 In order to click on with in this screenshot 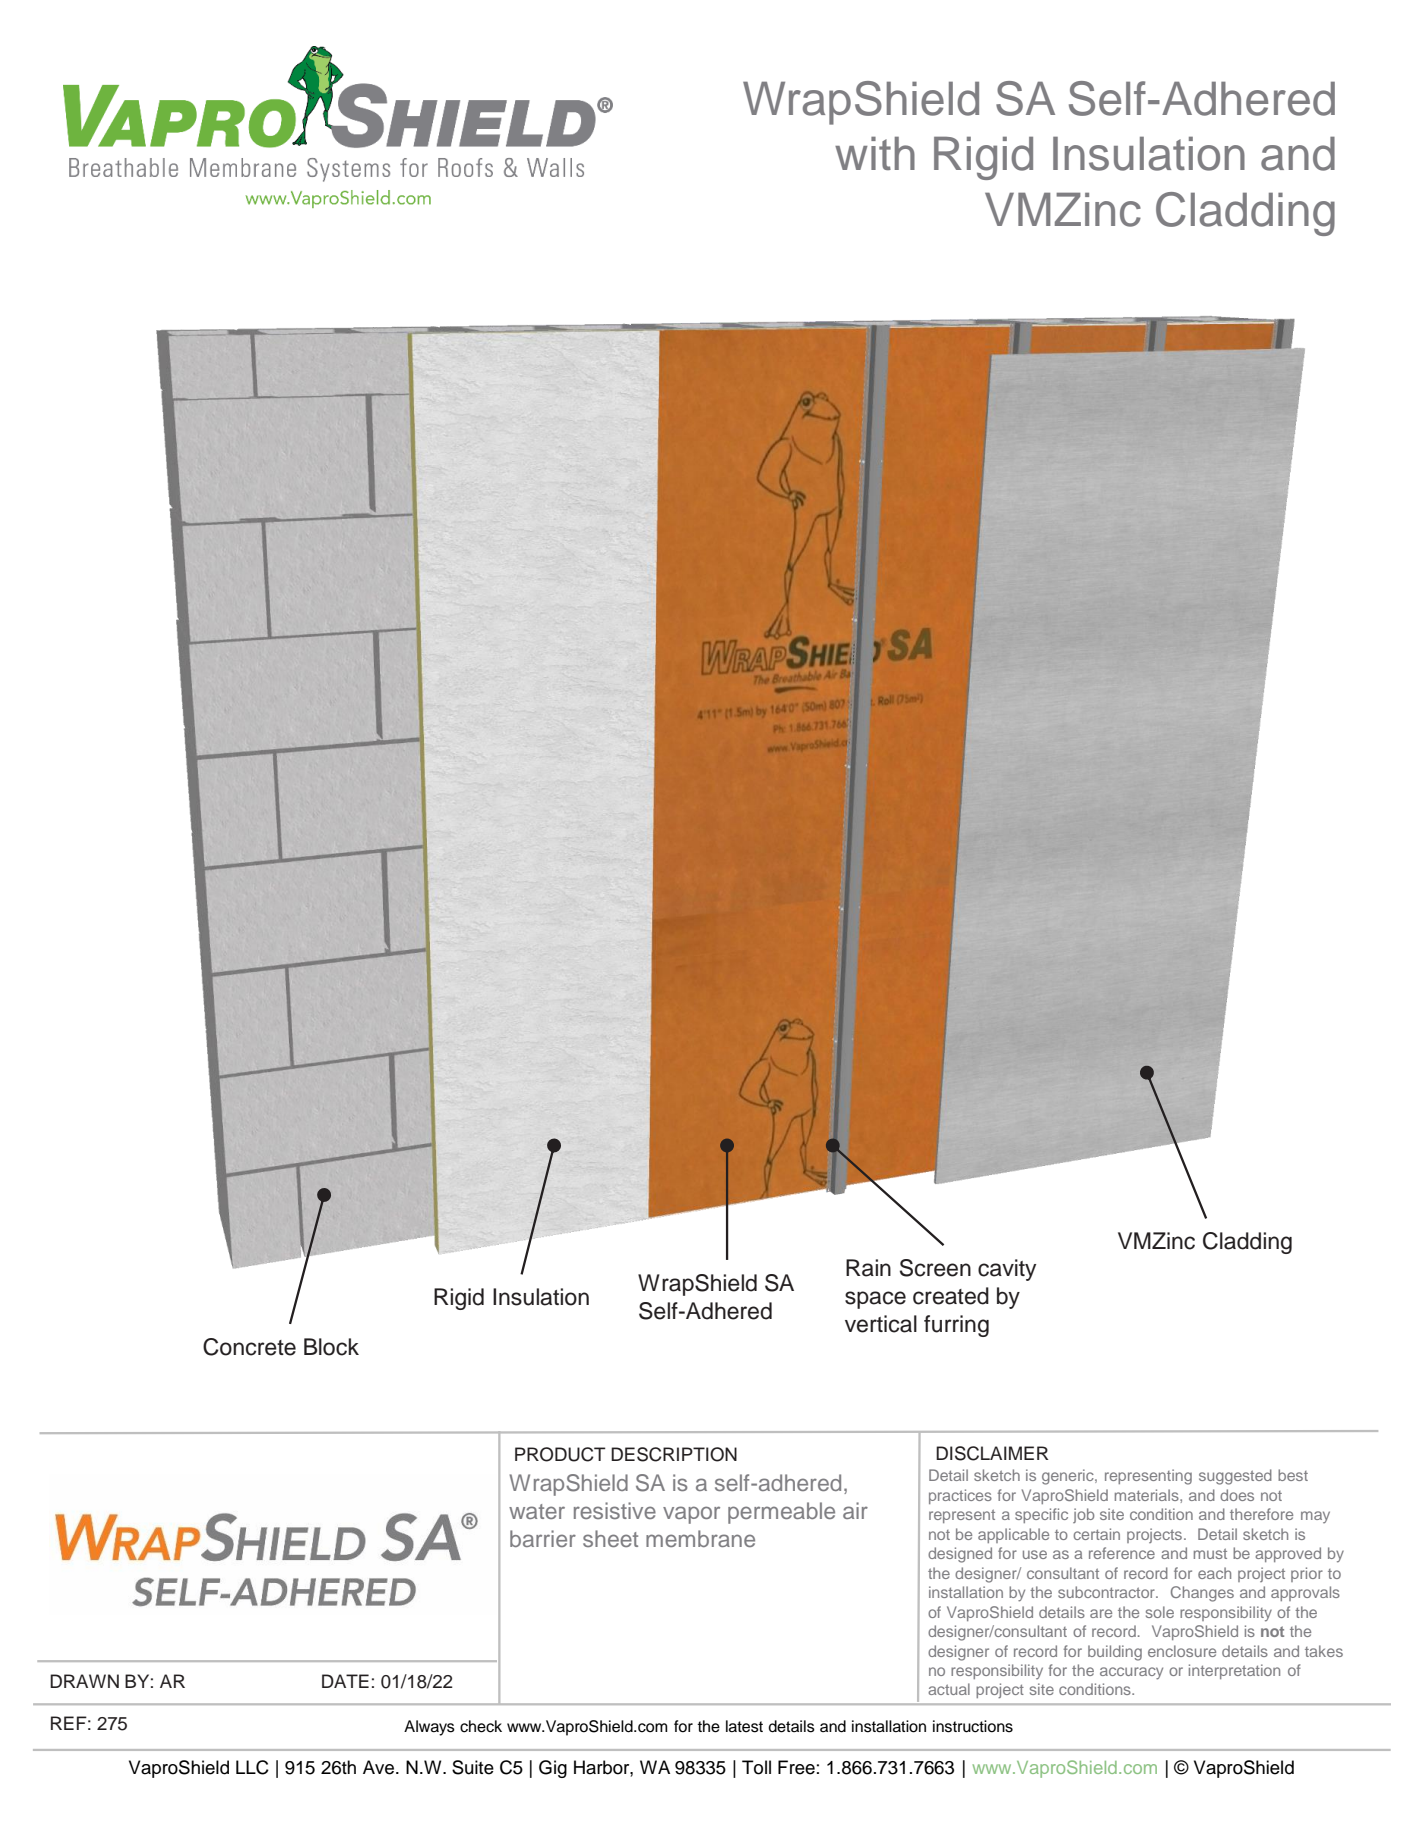, I will do `click(875, 153)`.
